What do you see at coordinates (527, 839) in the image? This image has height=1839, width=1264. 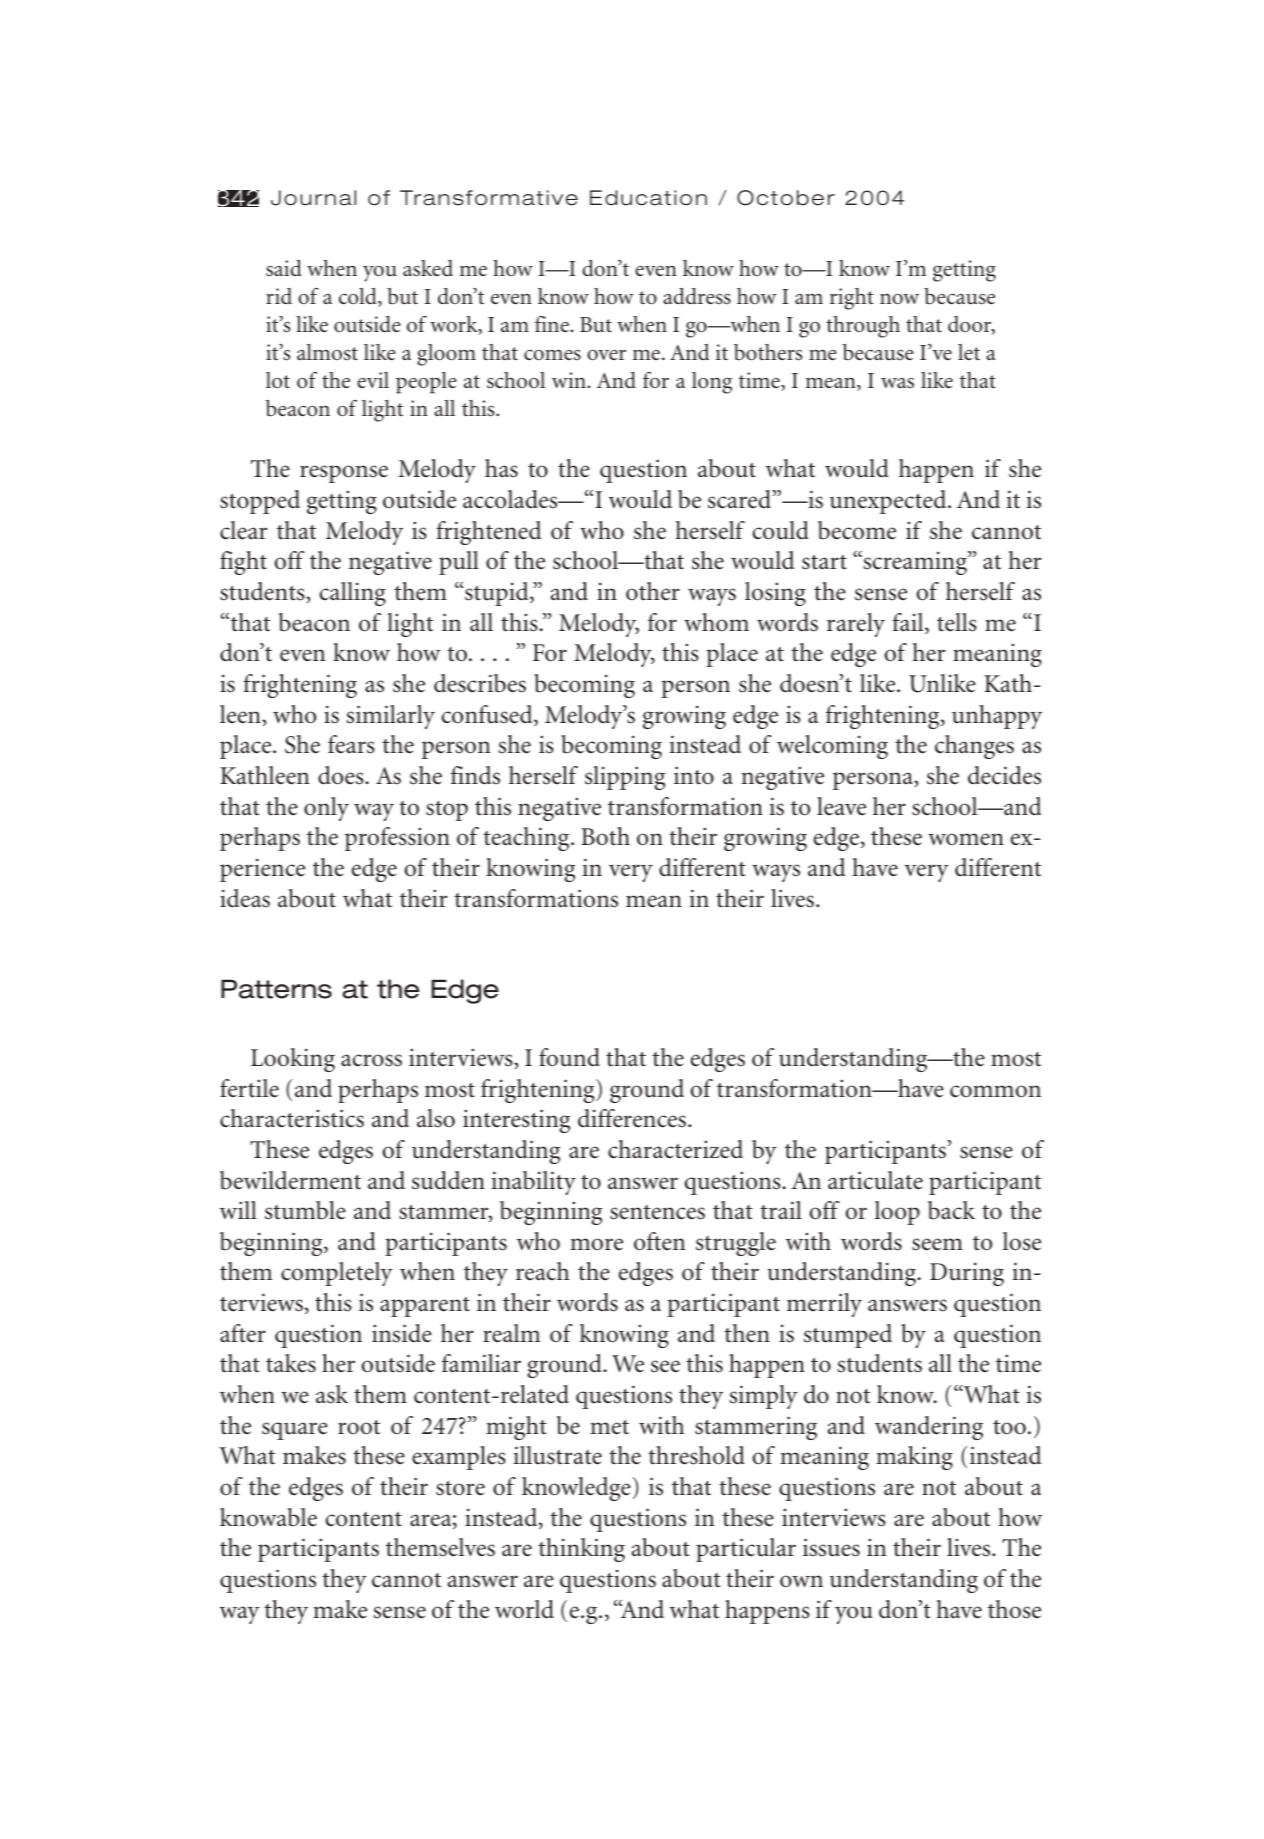 I see `teaching` at bounding box center [527, 839].
